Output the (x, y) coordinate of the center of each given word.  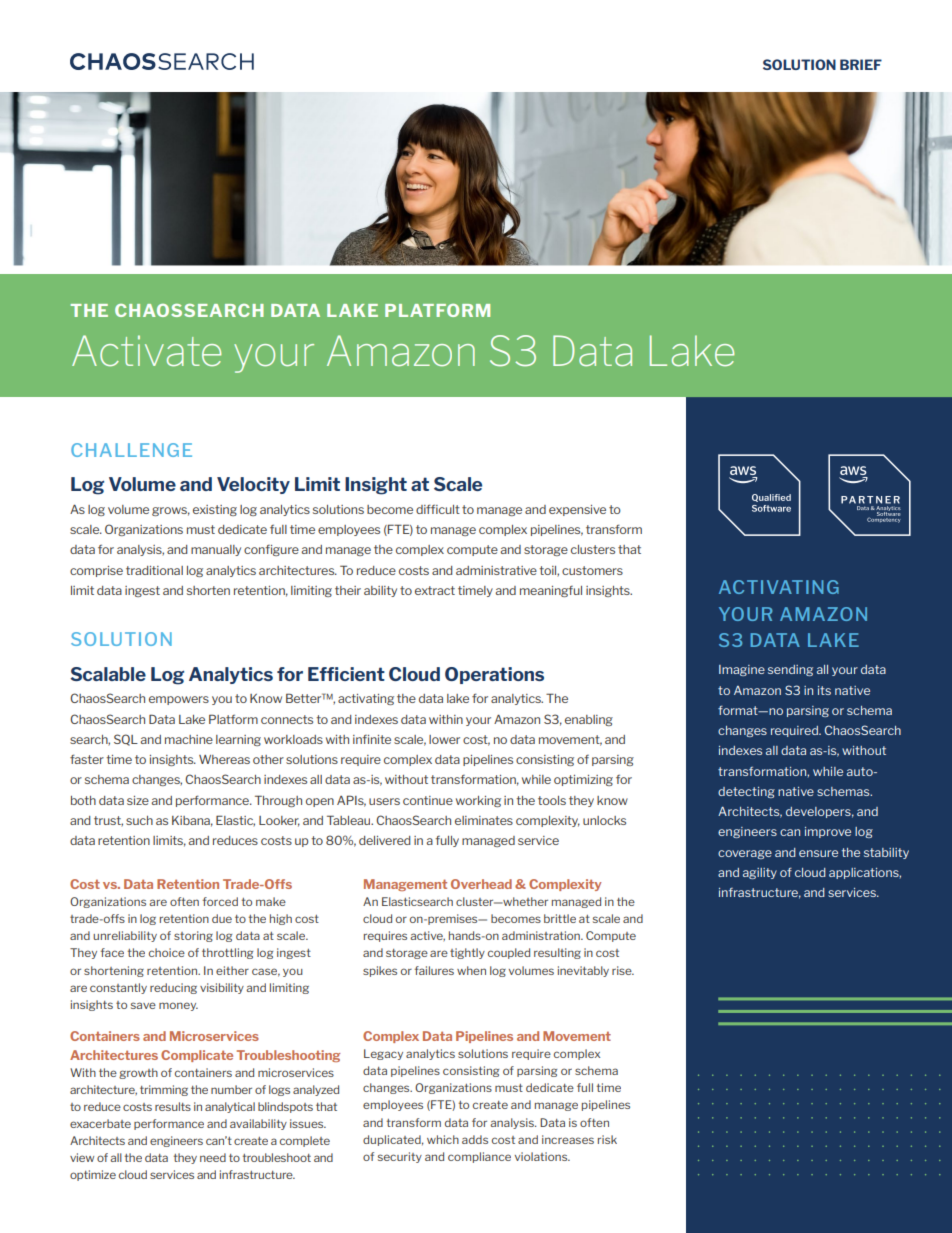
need (213, 1157)
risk (607, 1139)
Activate (146, 350)
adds (475, 1139)
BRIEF (861, 64)
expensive (577, 510)
